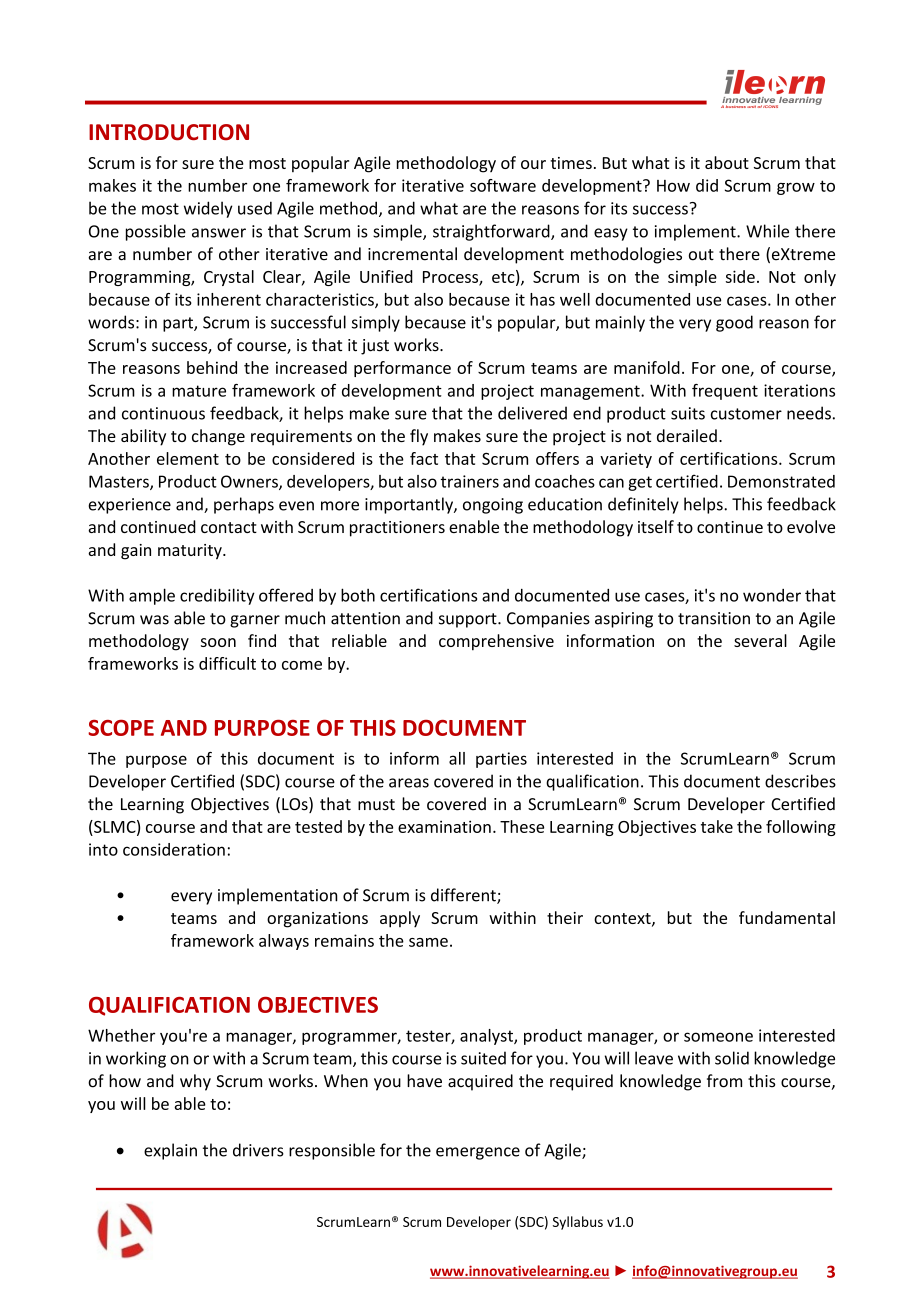  I want to click on software, so click(503, 185).
